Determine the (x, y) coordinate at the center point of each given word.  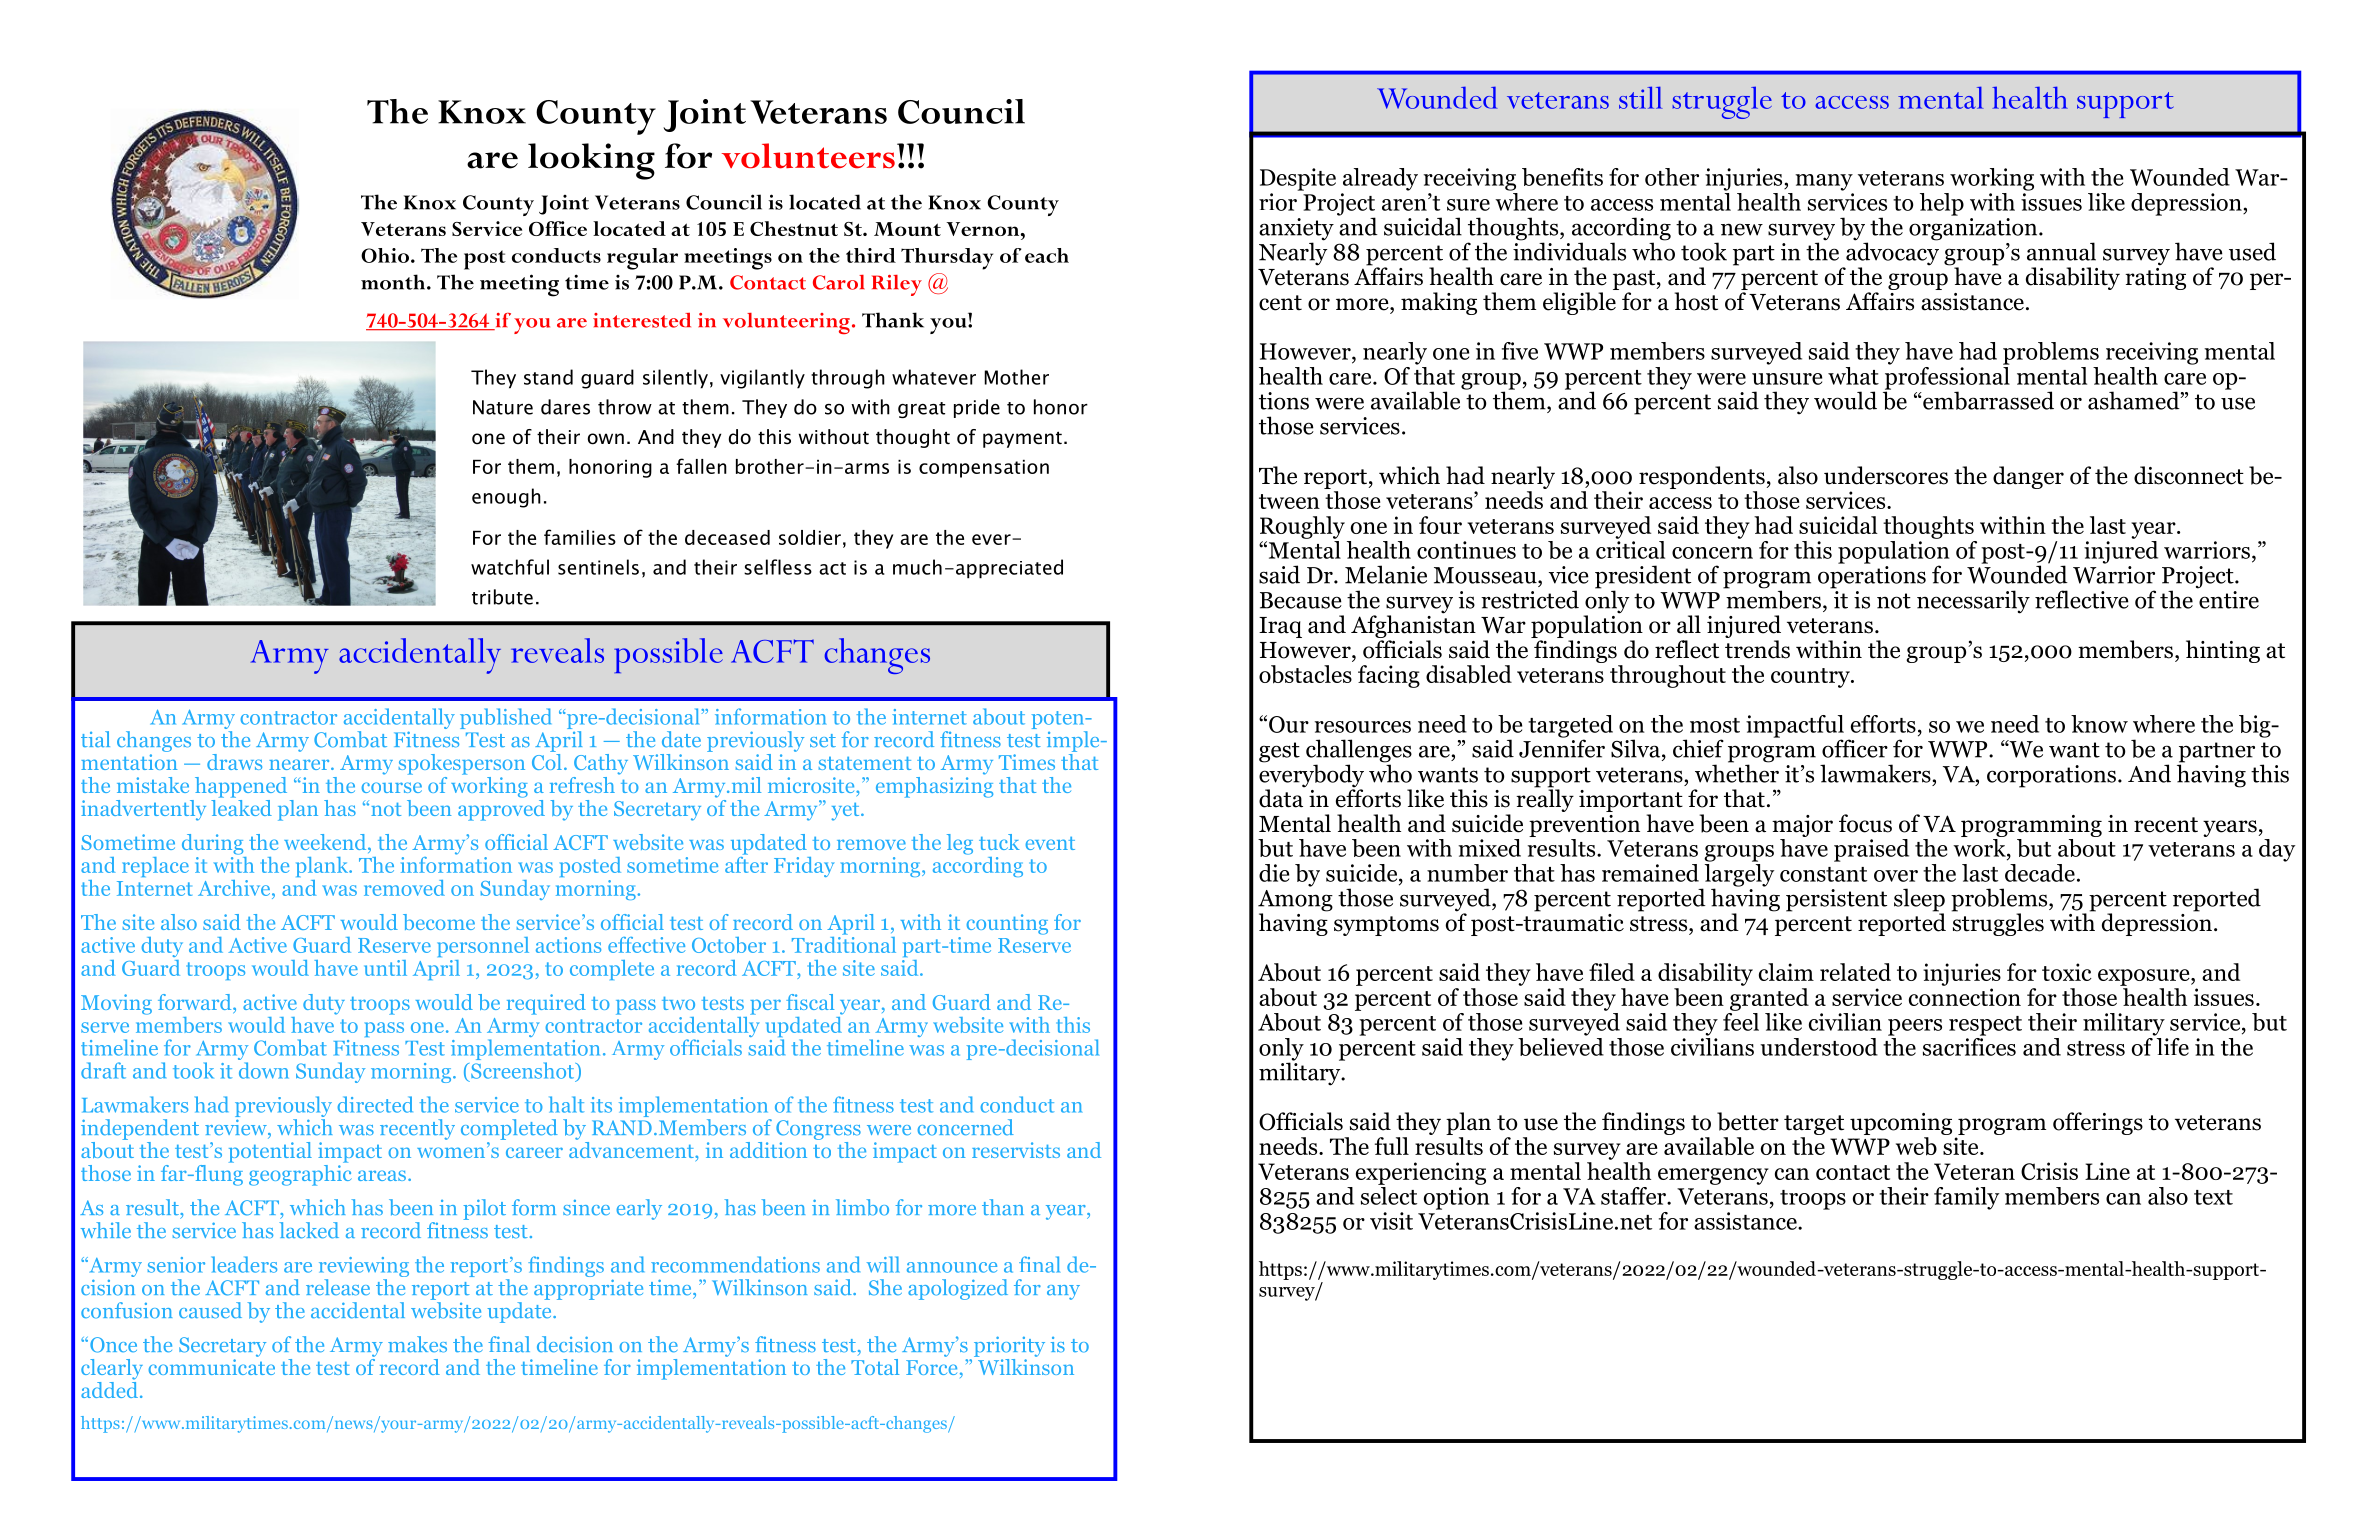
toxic (2067, 972)
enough (506, 498)
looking (591, 161)
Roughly (1302, 527)
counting (1007, 924)
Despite (1298, 179)
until (385, 968)
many (1824, 182)
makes (417, 1344)
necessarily (1973, 602)
